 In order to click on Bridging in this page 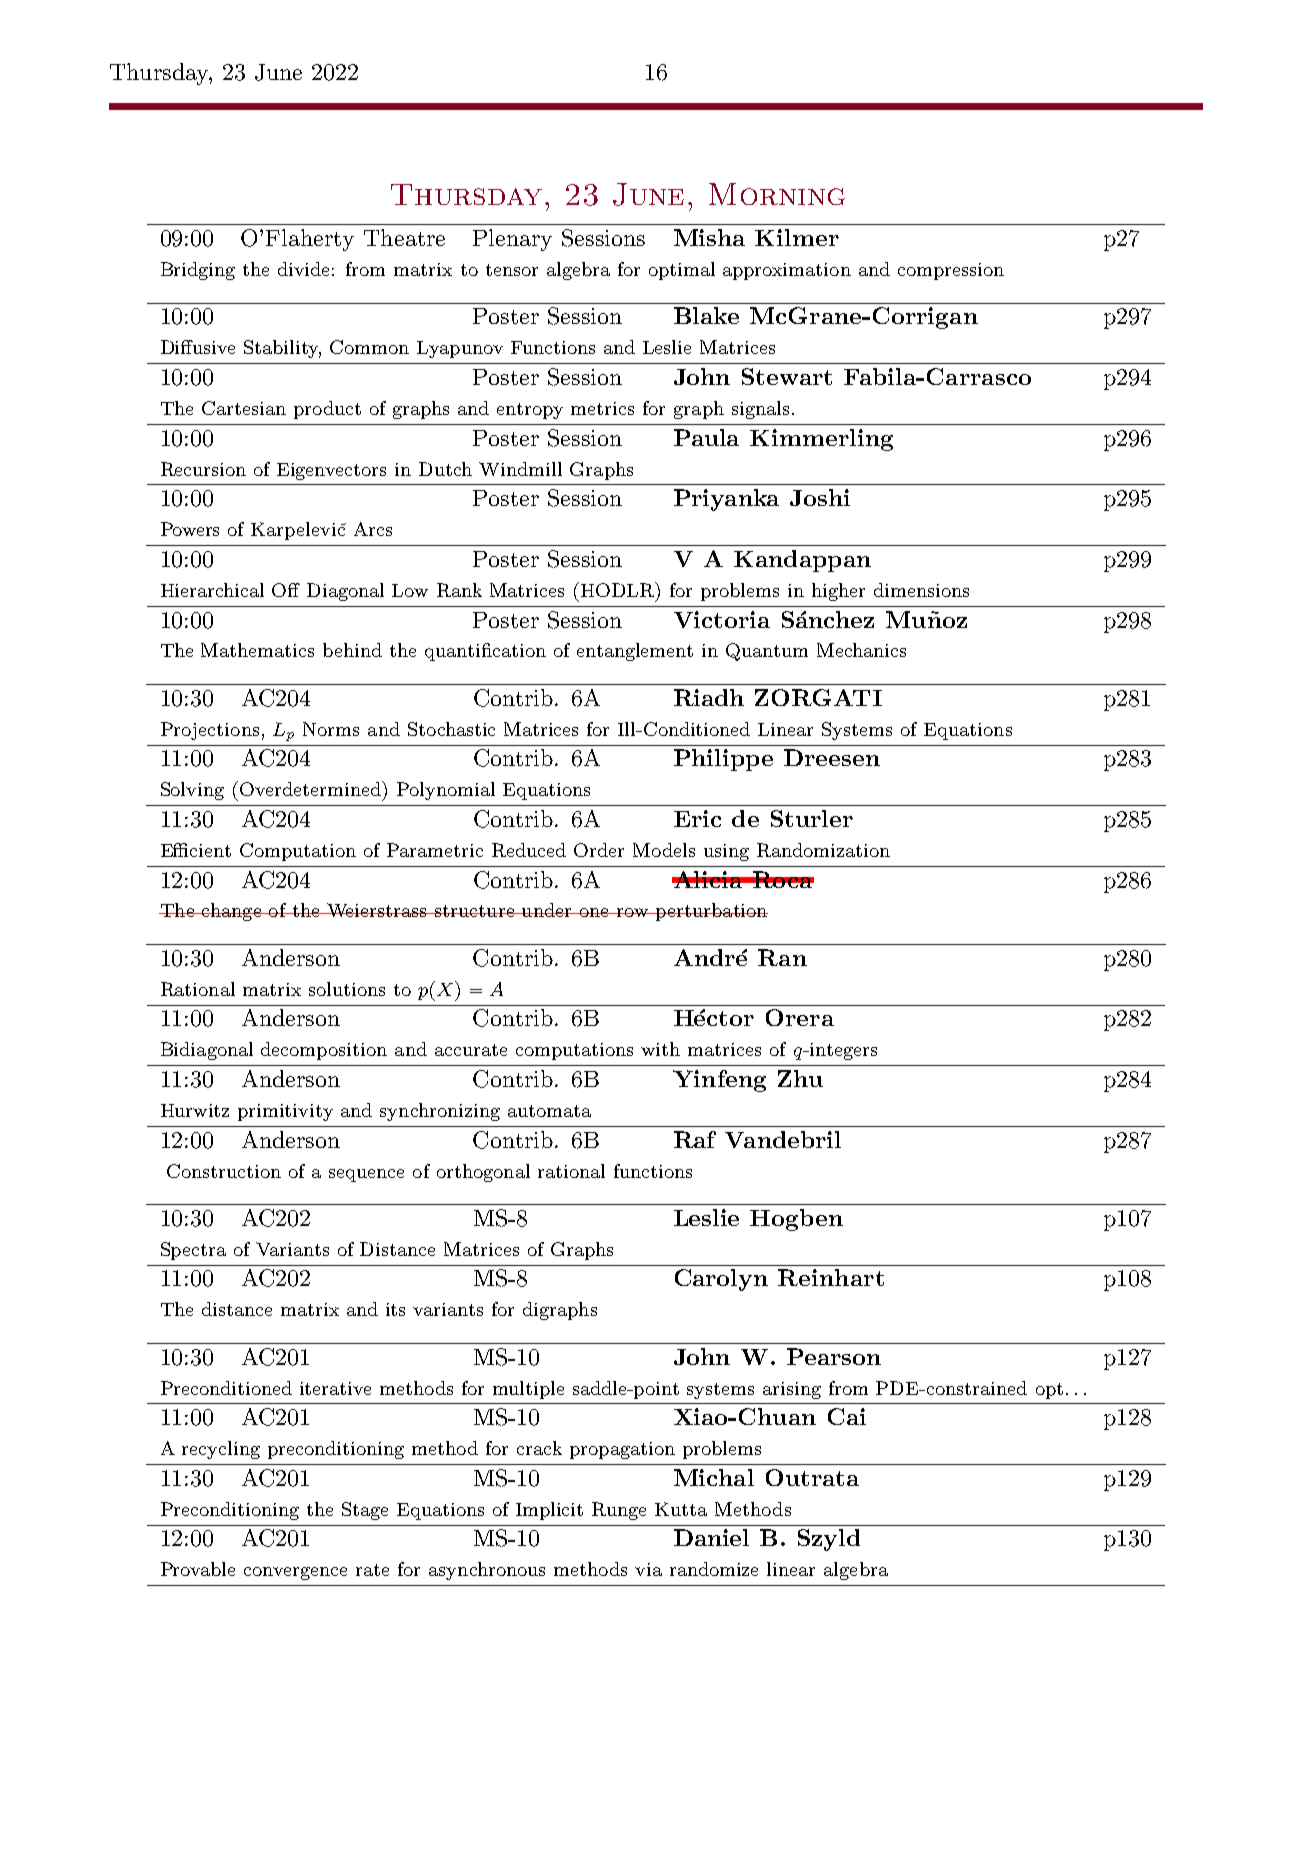, I will do `click(198, 271)`.
